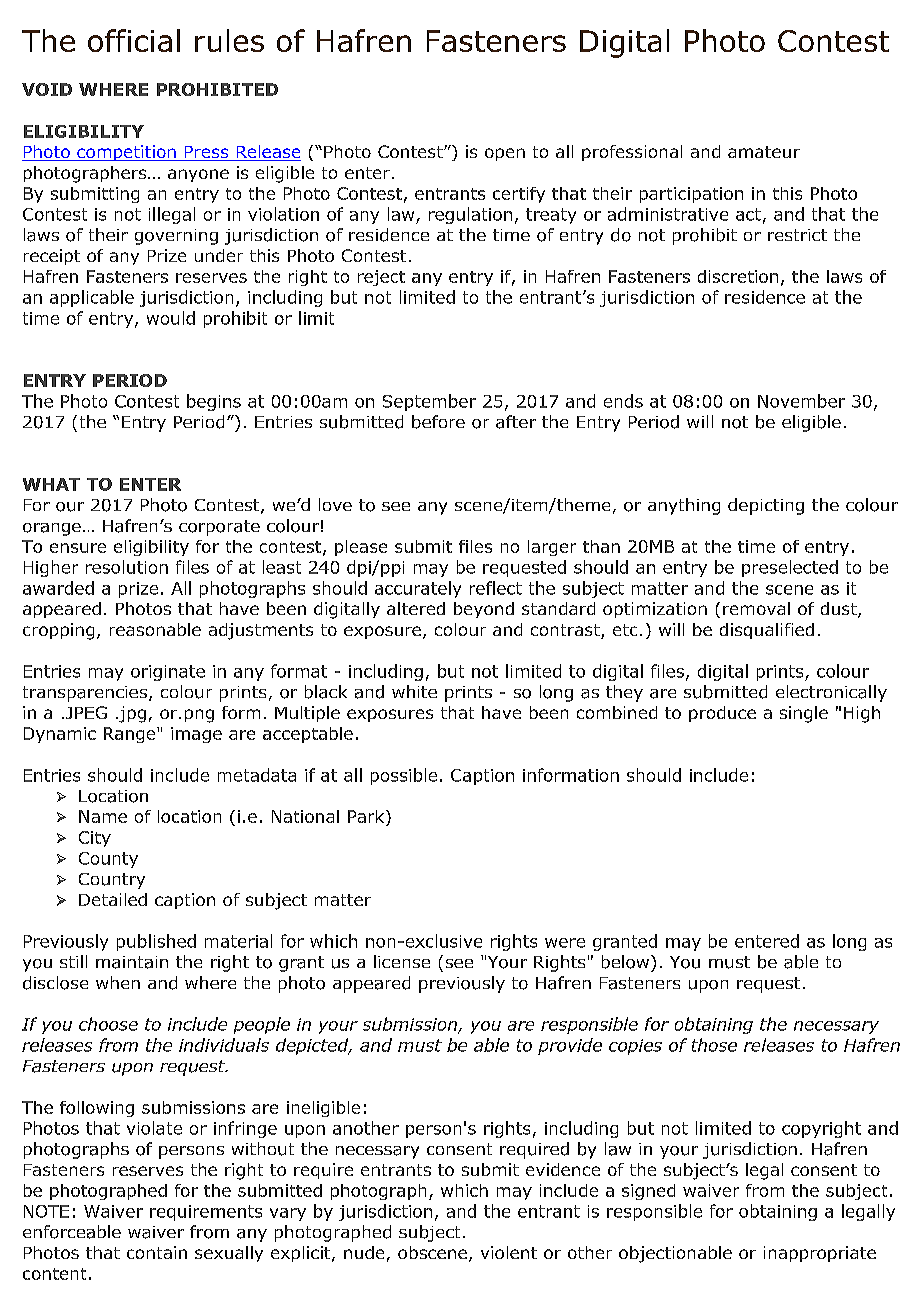 Image resolution: width=924 pixels, height=1308 pixels. What do you see at coordinates (505, 154) in the screenshot?
I see `open` at bounding box center [505, 154].
